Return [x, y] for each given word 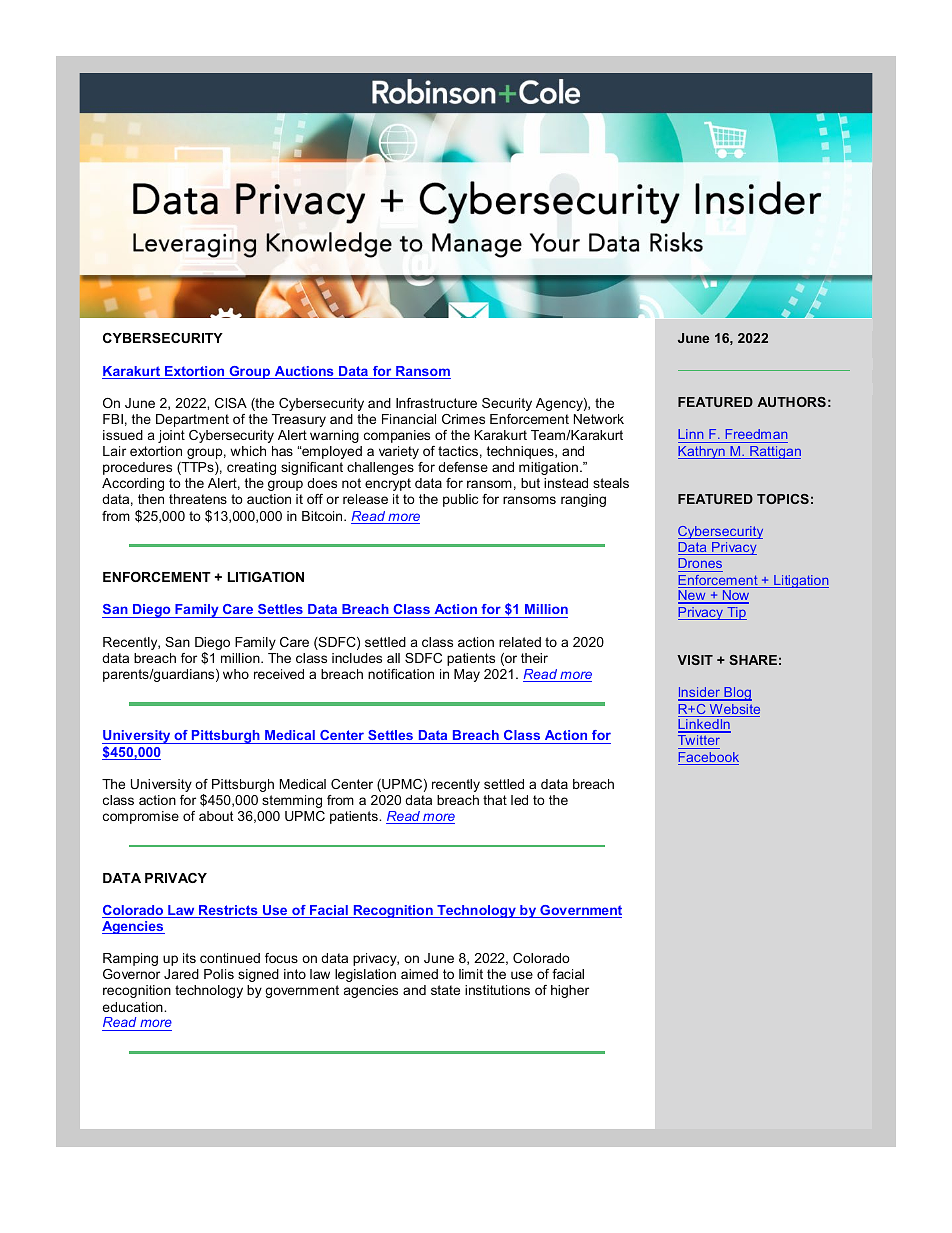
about [216, 816]
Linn [690, 434]
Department [192, 420]
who [236, 674]
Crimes [463, 419]
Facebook [708, 758]
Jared [181, 974]
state [445, 990]
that [495, 800]
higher [570, 991]
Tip [736, 613]
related [520, 642]
